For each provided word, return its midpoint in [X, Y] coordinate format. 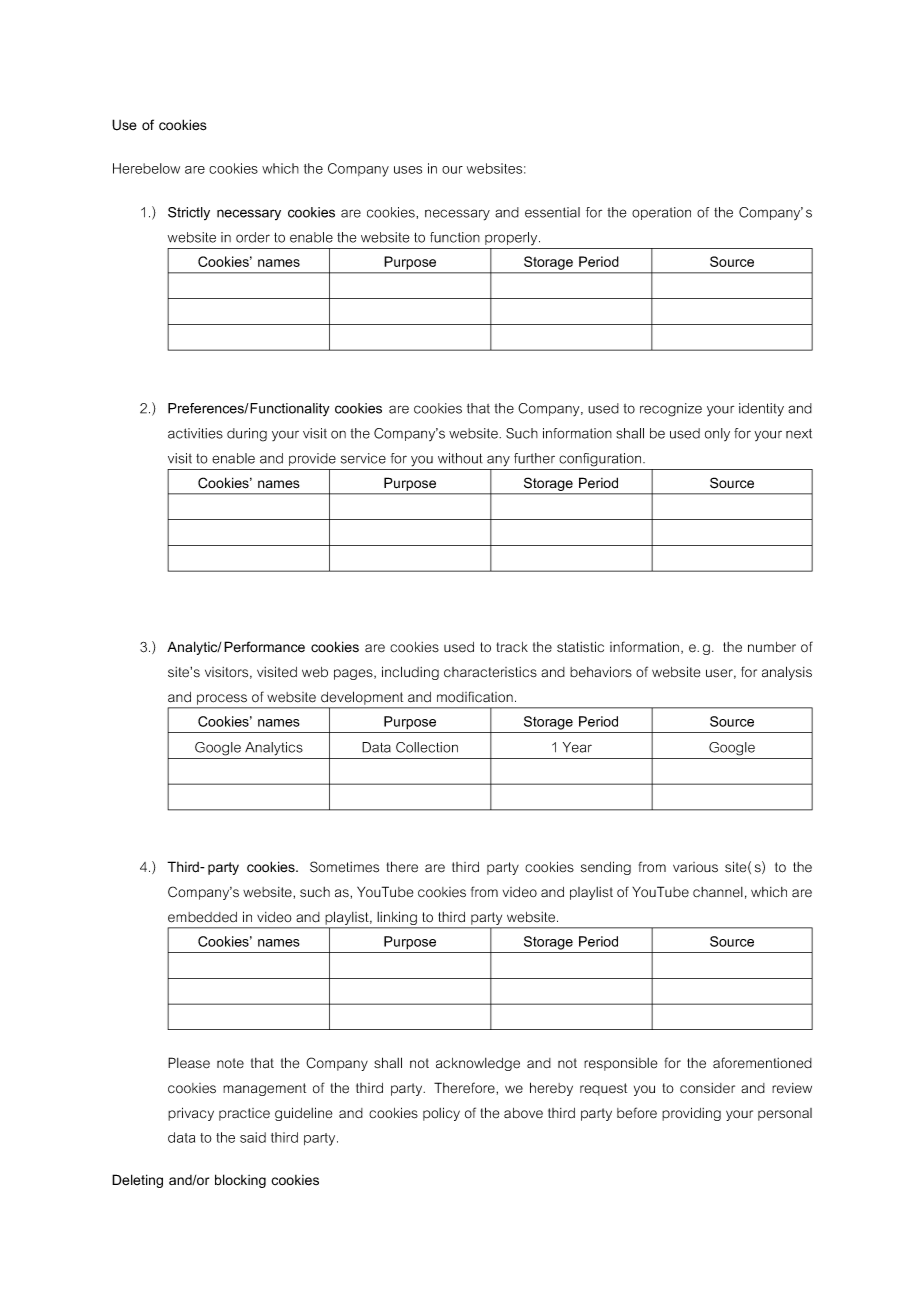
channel [718, 892]
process [222, 699]
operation [661, 213]
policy [441, 1114]
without [460, 458]
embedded [202, 917]
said [253, 1137]
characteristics [490, 672]
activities [195, 433]
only [717, 434]
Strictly [189, 213]
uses [408, 170]
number [772, 647]
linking [397, 918]
